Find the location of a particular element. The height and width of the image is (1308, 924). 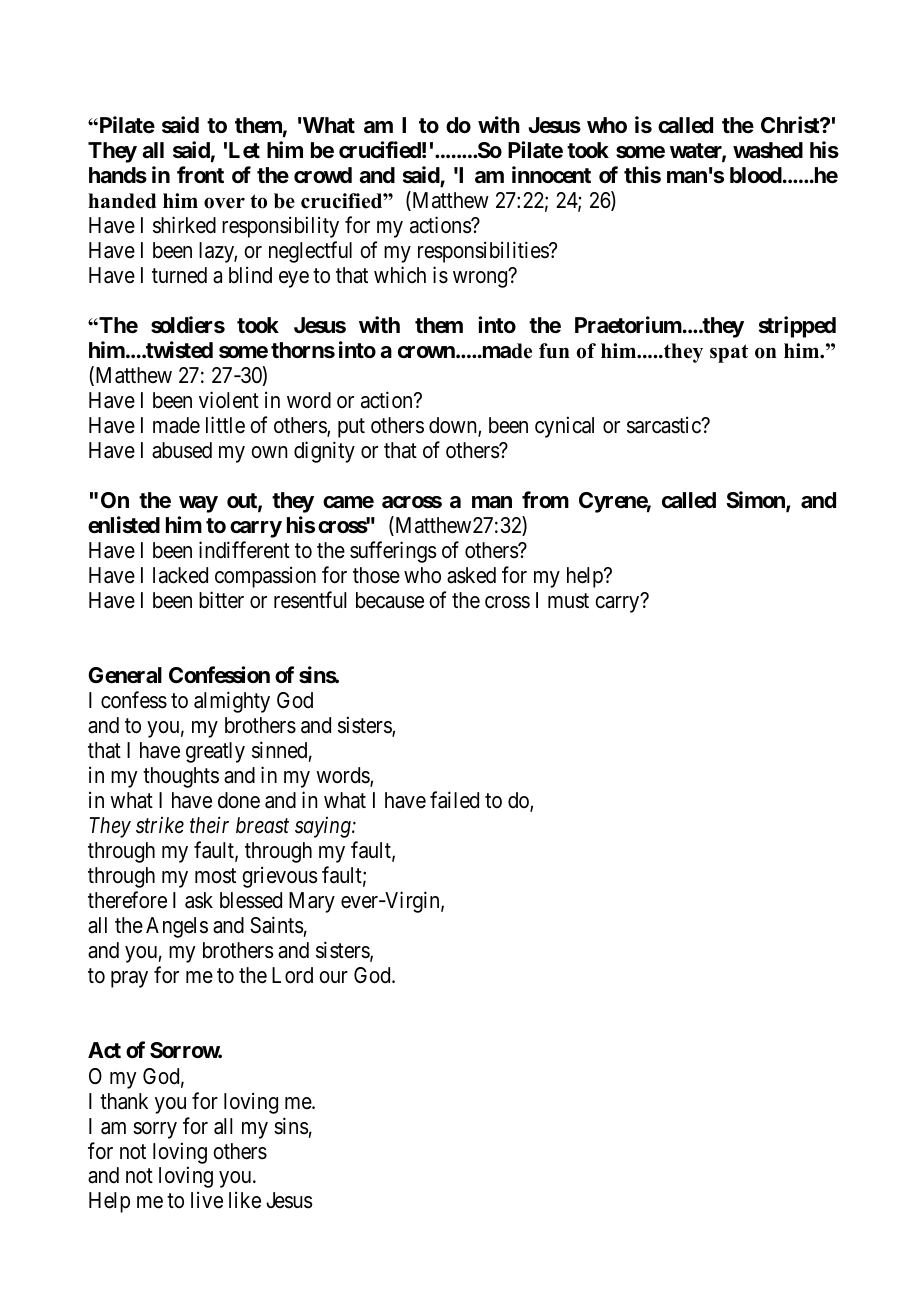

because is located at coordinates (390, 600).
